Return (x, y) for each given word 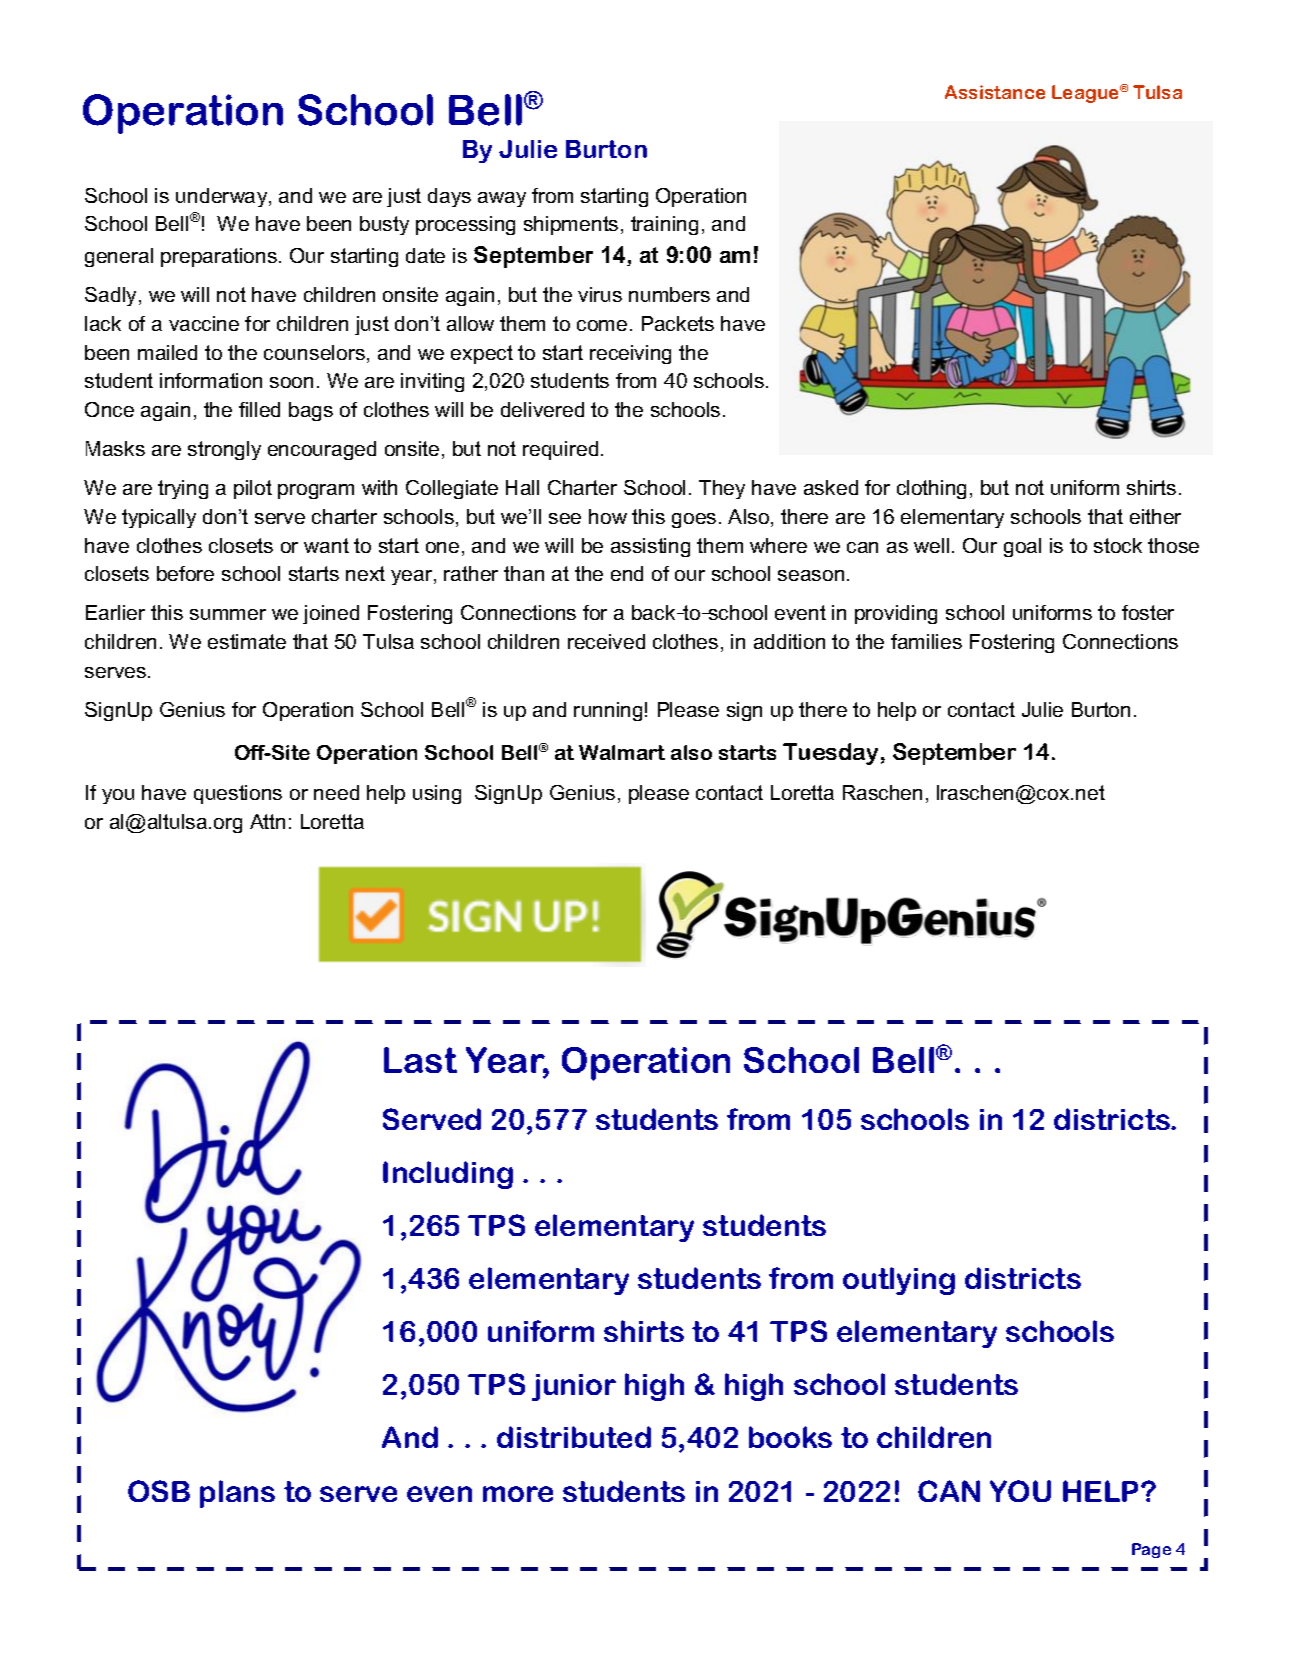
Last (420, 1060)
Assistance (995, 92)
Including (448, 1175)
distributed (574, 1437)
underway (223, 197)
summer (228, 614)
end (627, 573)
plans (237, 1494)
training (664, 225)
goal (1022, 547)
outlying (899, 1281)
